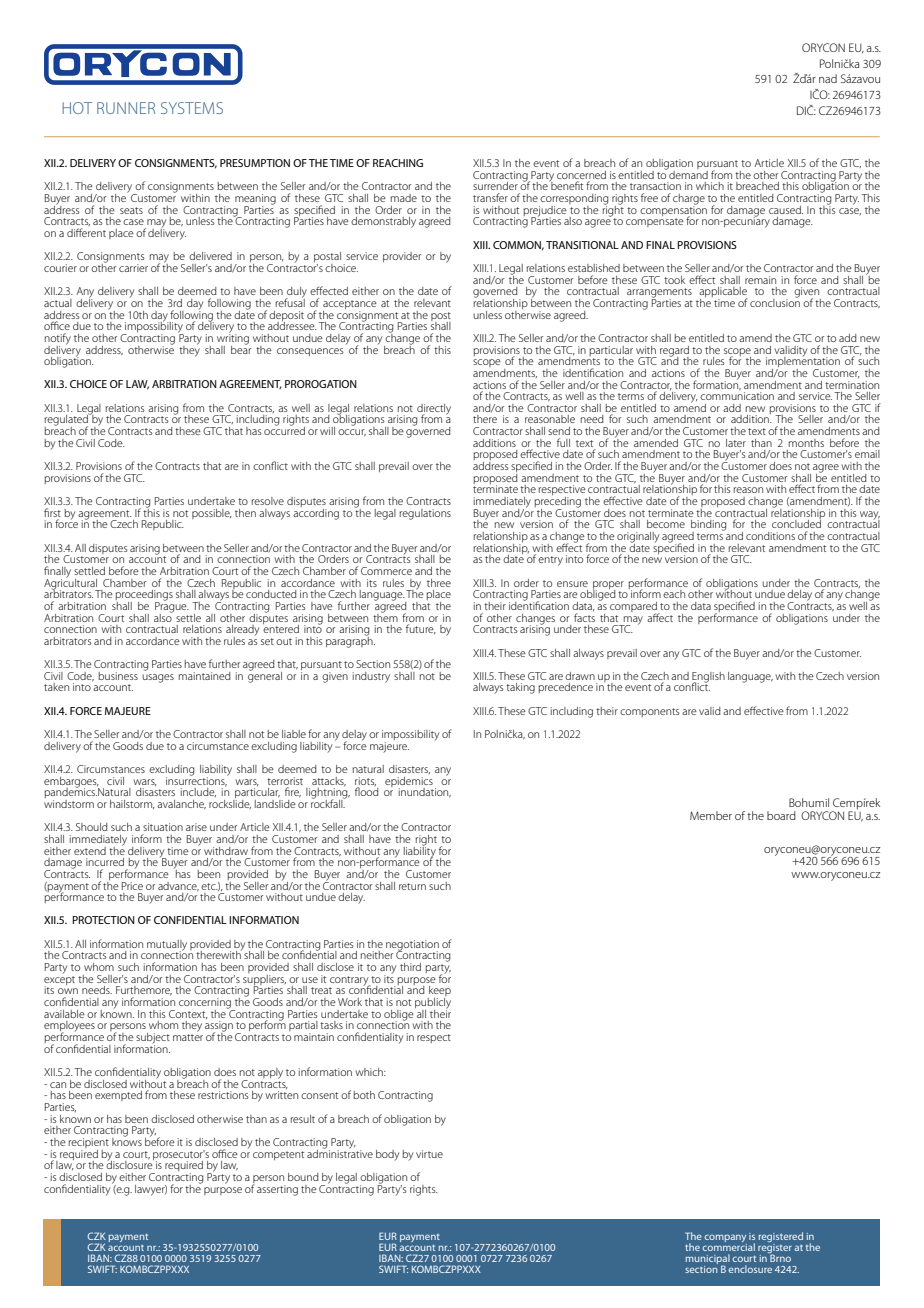 The width and height of the screenshot is (924, 1308). Describe the element at coordinates (158, 678) in the screenshot. I see `usages` at that location.
